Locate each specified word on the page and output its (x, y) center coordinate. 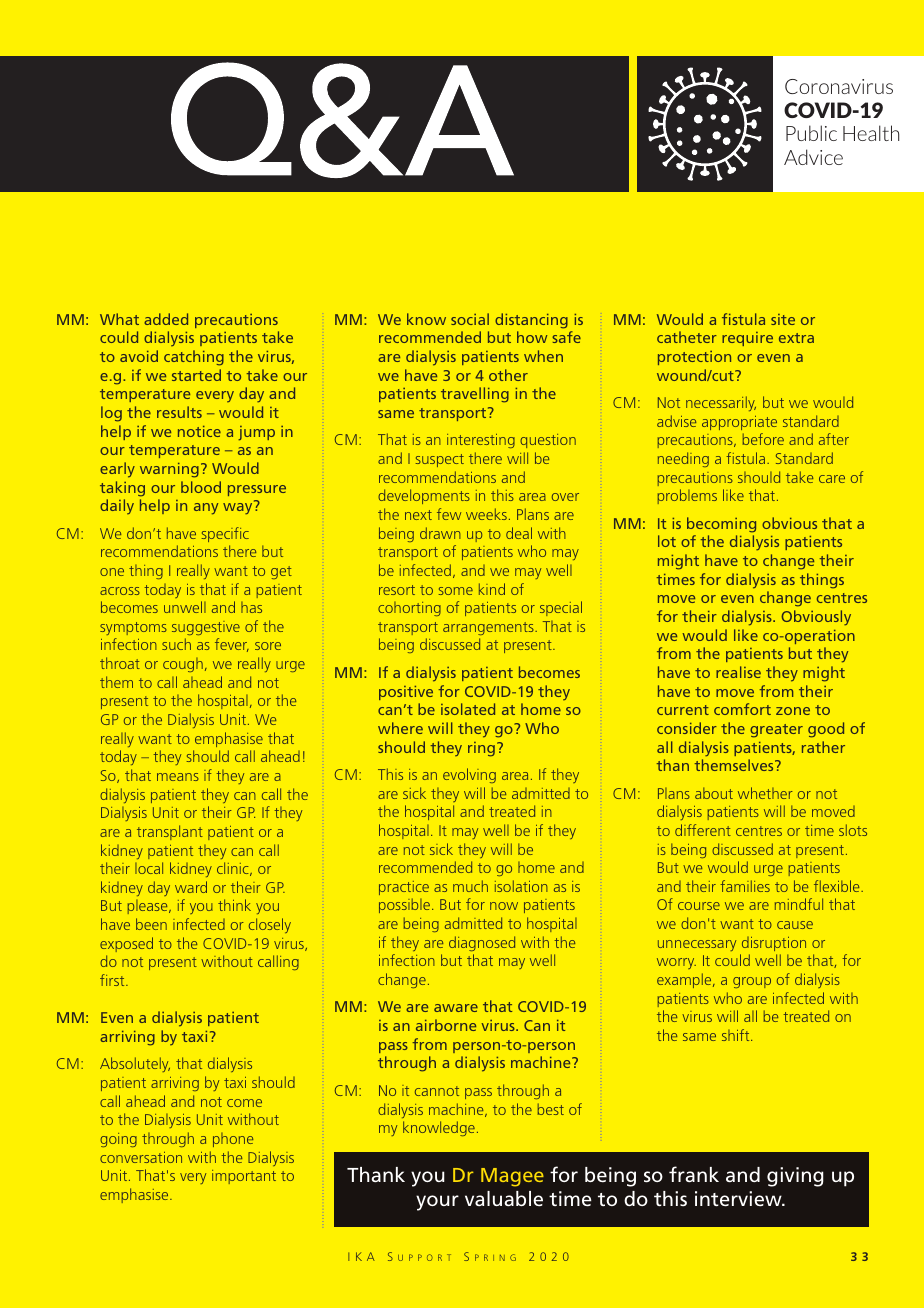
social (470, 319)
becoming (721, 525)
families (745, 886)
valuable (504, 1199)
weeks (486, 514)
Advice (813, 157)
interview (739, 1199)
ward (191, 887)
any (206, 509)
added (166, 319)
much (470, 886)
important (244, 1177)
